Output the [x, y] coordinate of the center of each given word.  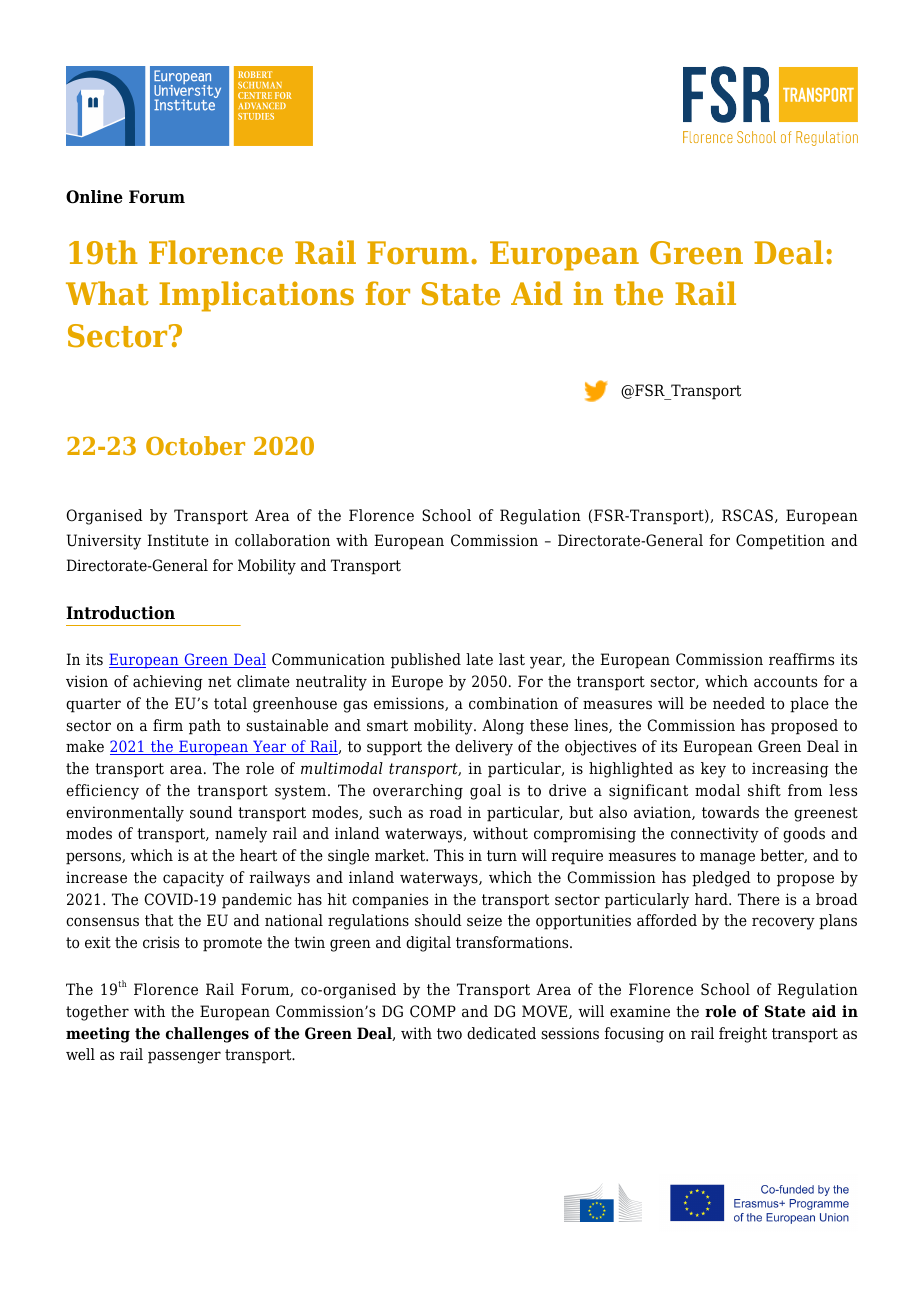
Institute [178, 540]
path [205, 727]
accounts [785, 682]
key [713, 770]
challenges [207, 1035]
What [107, 293]
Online [94, 197]
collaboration [282, 540]
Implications [256, 296]
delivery [484, 748]
